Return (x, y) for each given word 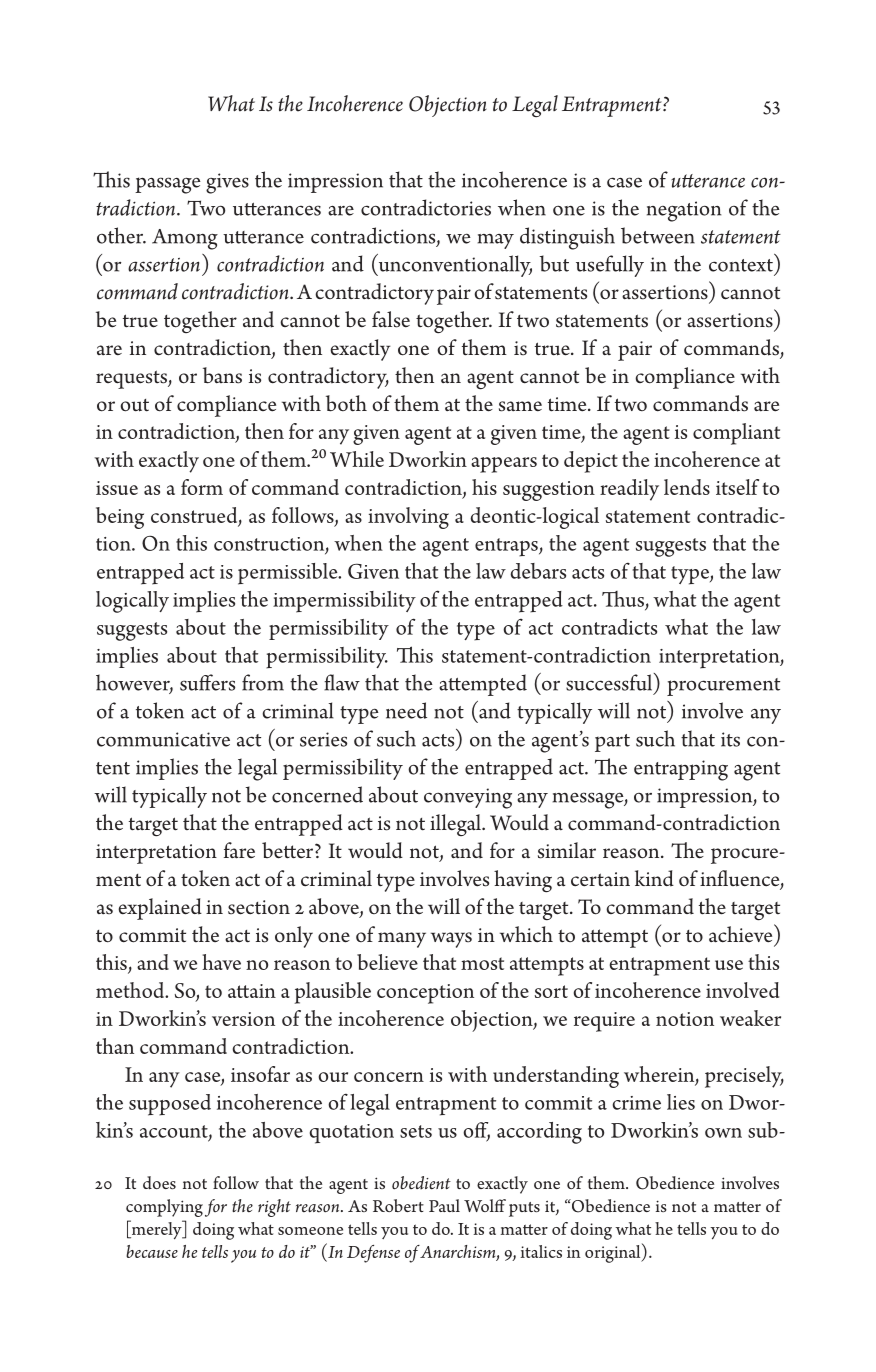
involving (408, 518)
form (202, 487)
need (406, 710)
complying (164, 1208)
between (658, 235)
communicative (163, 739)
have (221, 962)
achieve (742, 933)
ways (451, 940)
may (496, 241)
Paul (444, 1205)
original (614, 1253)
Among (185, 239)
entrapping (681, 770)
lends (687, 487)
